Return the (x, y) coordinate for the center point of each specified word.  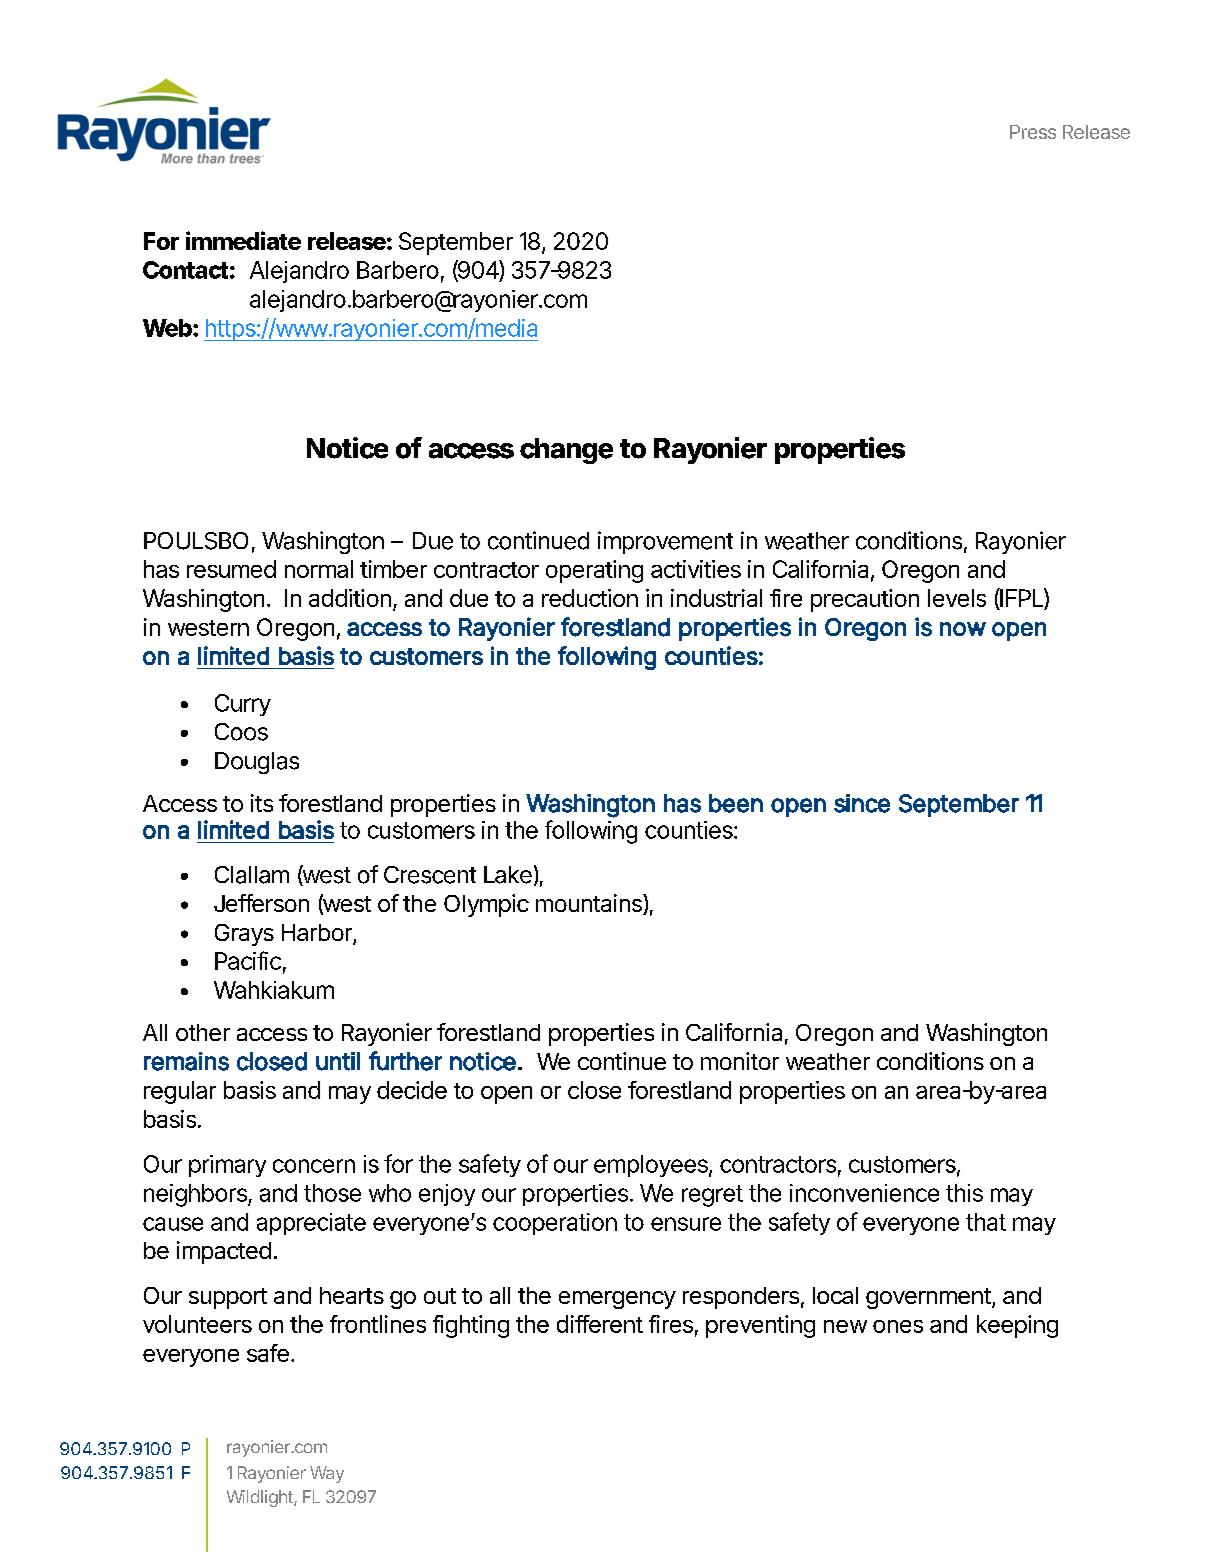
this (964, 1193)
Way (327, 1474)
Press (1033, 132)
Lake (508, 875)
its (262, 803)
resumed (231, 569)
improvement (665, 542)
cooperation (555, 1224)
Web (167, 328)
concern (314, 1166)
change (566, 451)
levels (957, 598)
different (600, 1324)
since (862, 803)
